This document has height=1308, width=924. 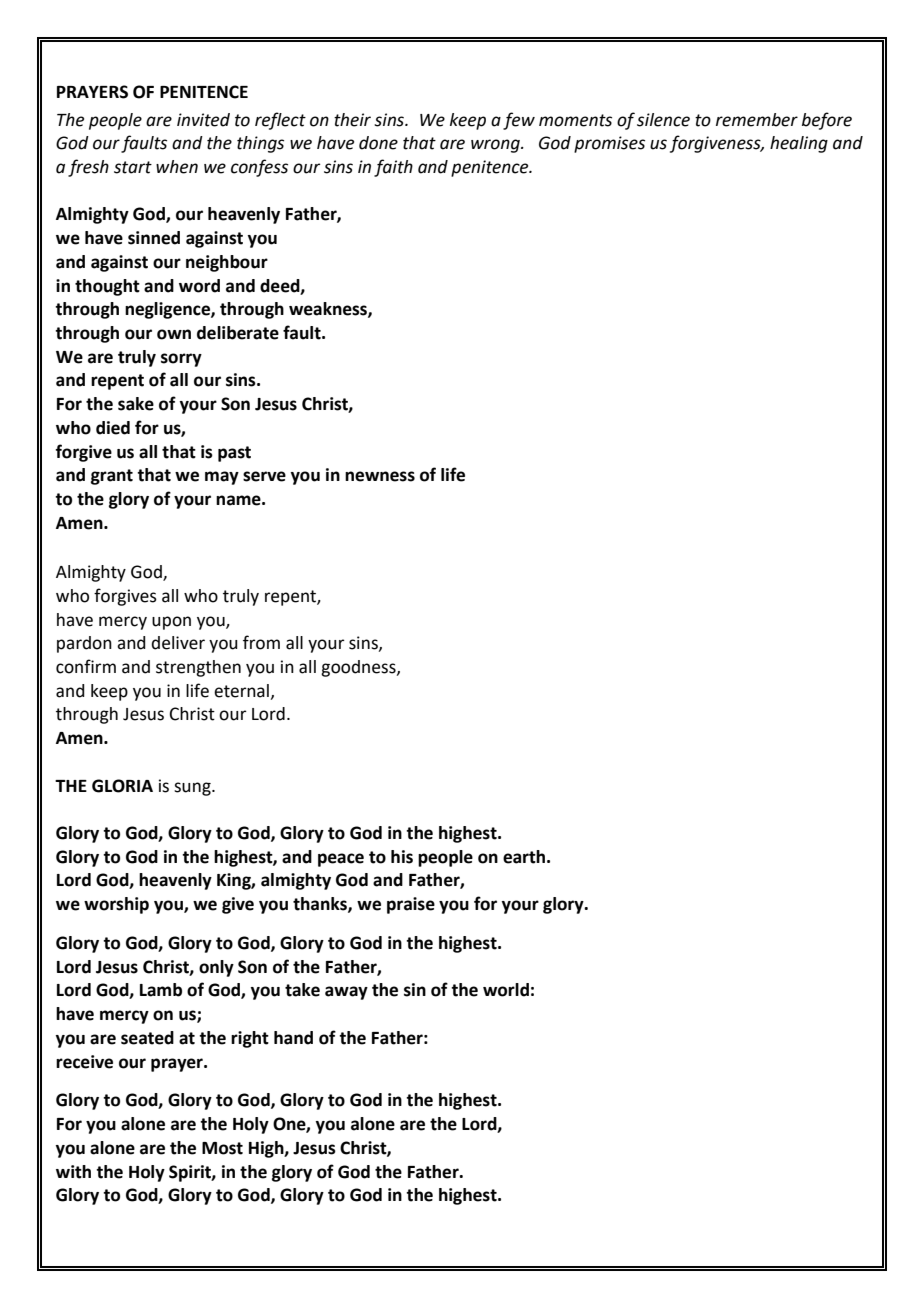 What do you see at coordinates (178, 643) in the document?
I see `deliver` at bounding box center [178, 643].
